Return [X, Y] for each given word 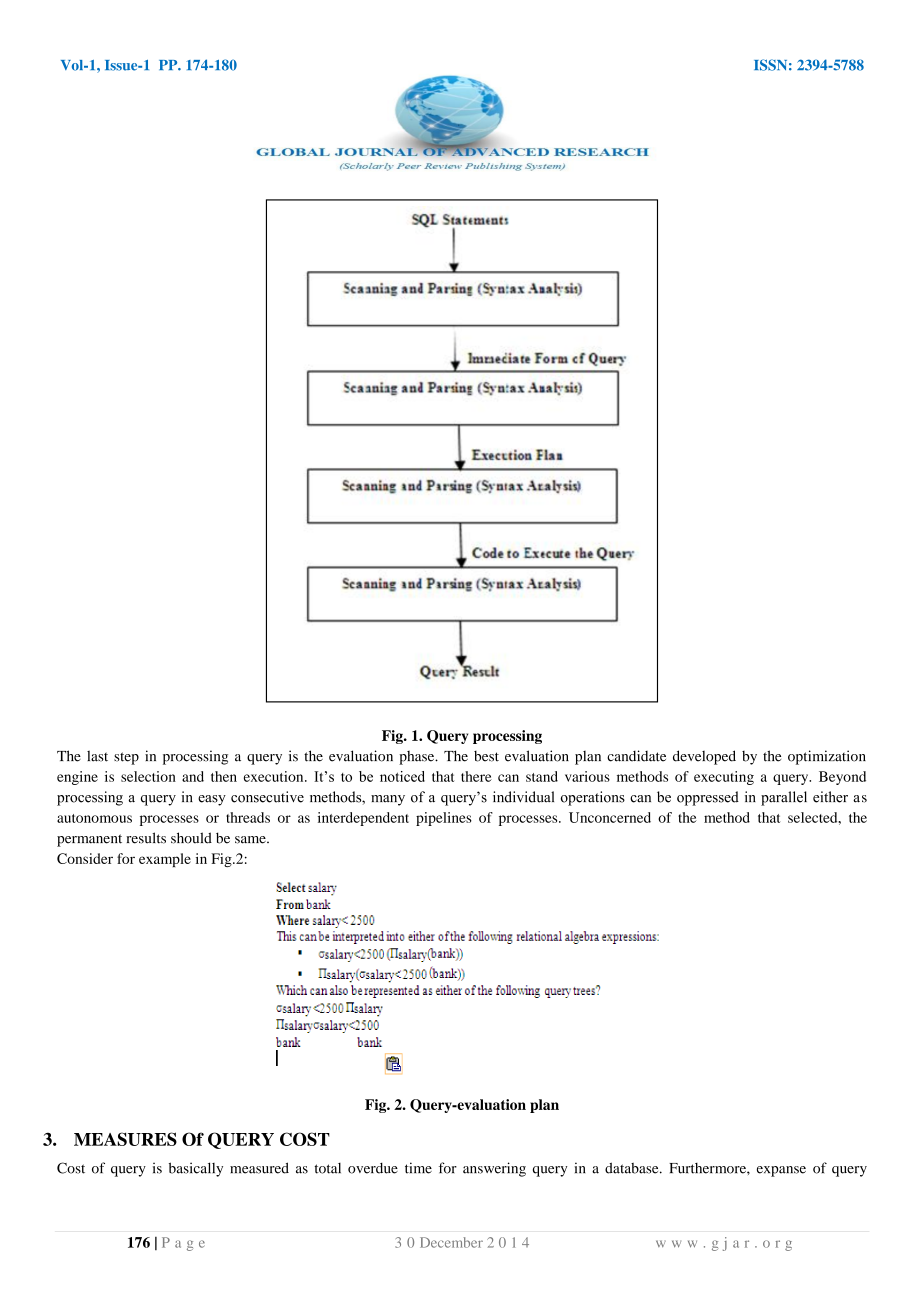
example [165, 860]
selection [148, 776]
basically [196, 1169]
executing [724, 778]
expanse [781, 1171]
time [418, 1168]
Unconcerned [610, 817]
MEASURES [125, 1139]
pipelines [444, 819]
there [476, 776]
